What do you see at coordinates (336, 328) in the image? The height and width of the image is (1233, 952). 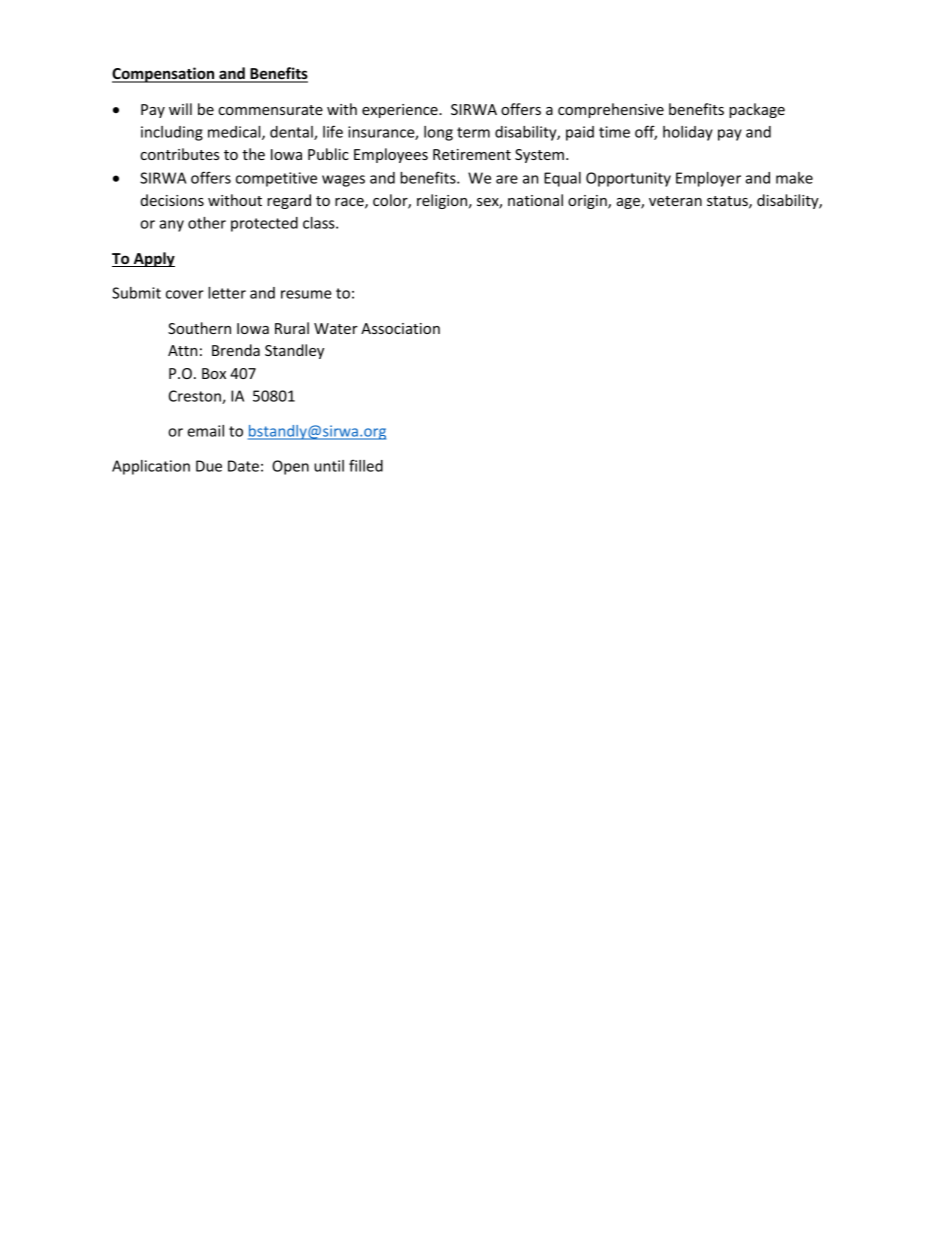 I see `Water` at bounding box center [336, 328].
